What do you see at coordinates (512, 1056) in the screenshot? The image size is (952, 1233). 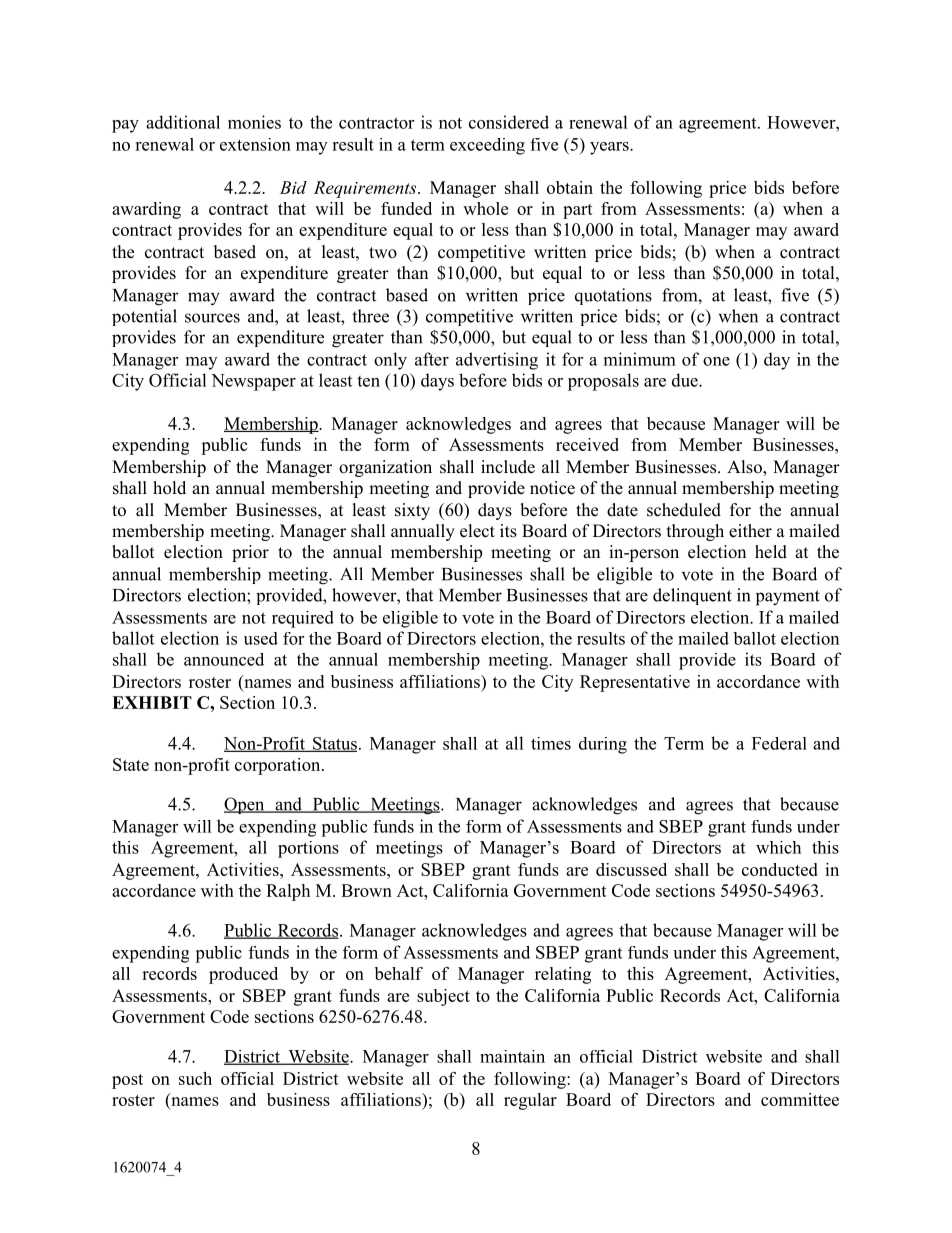 I see `maintain` at bounding box center [512, 1056].
